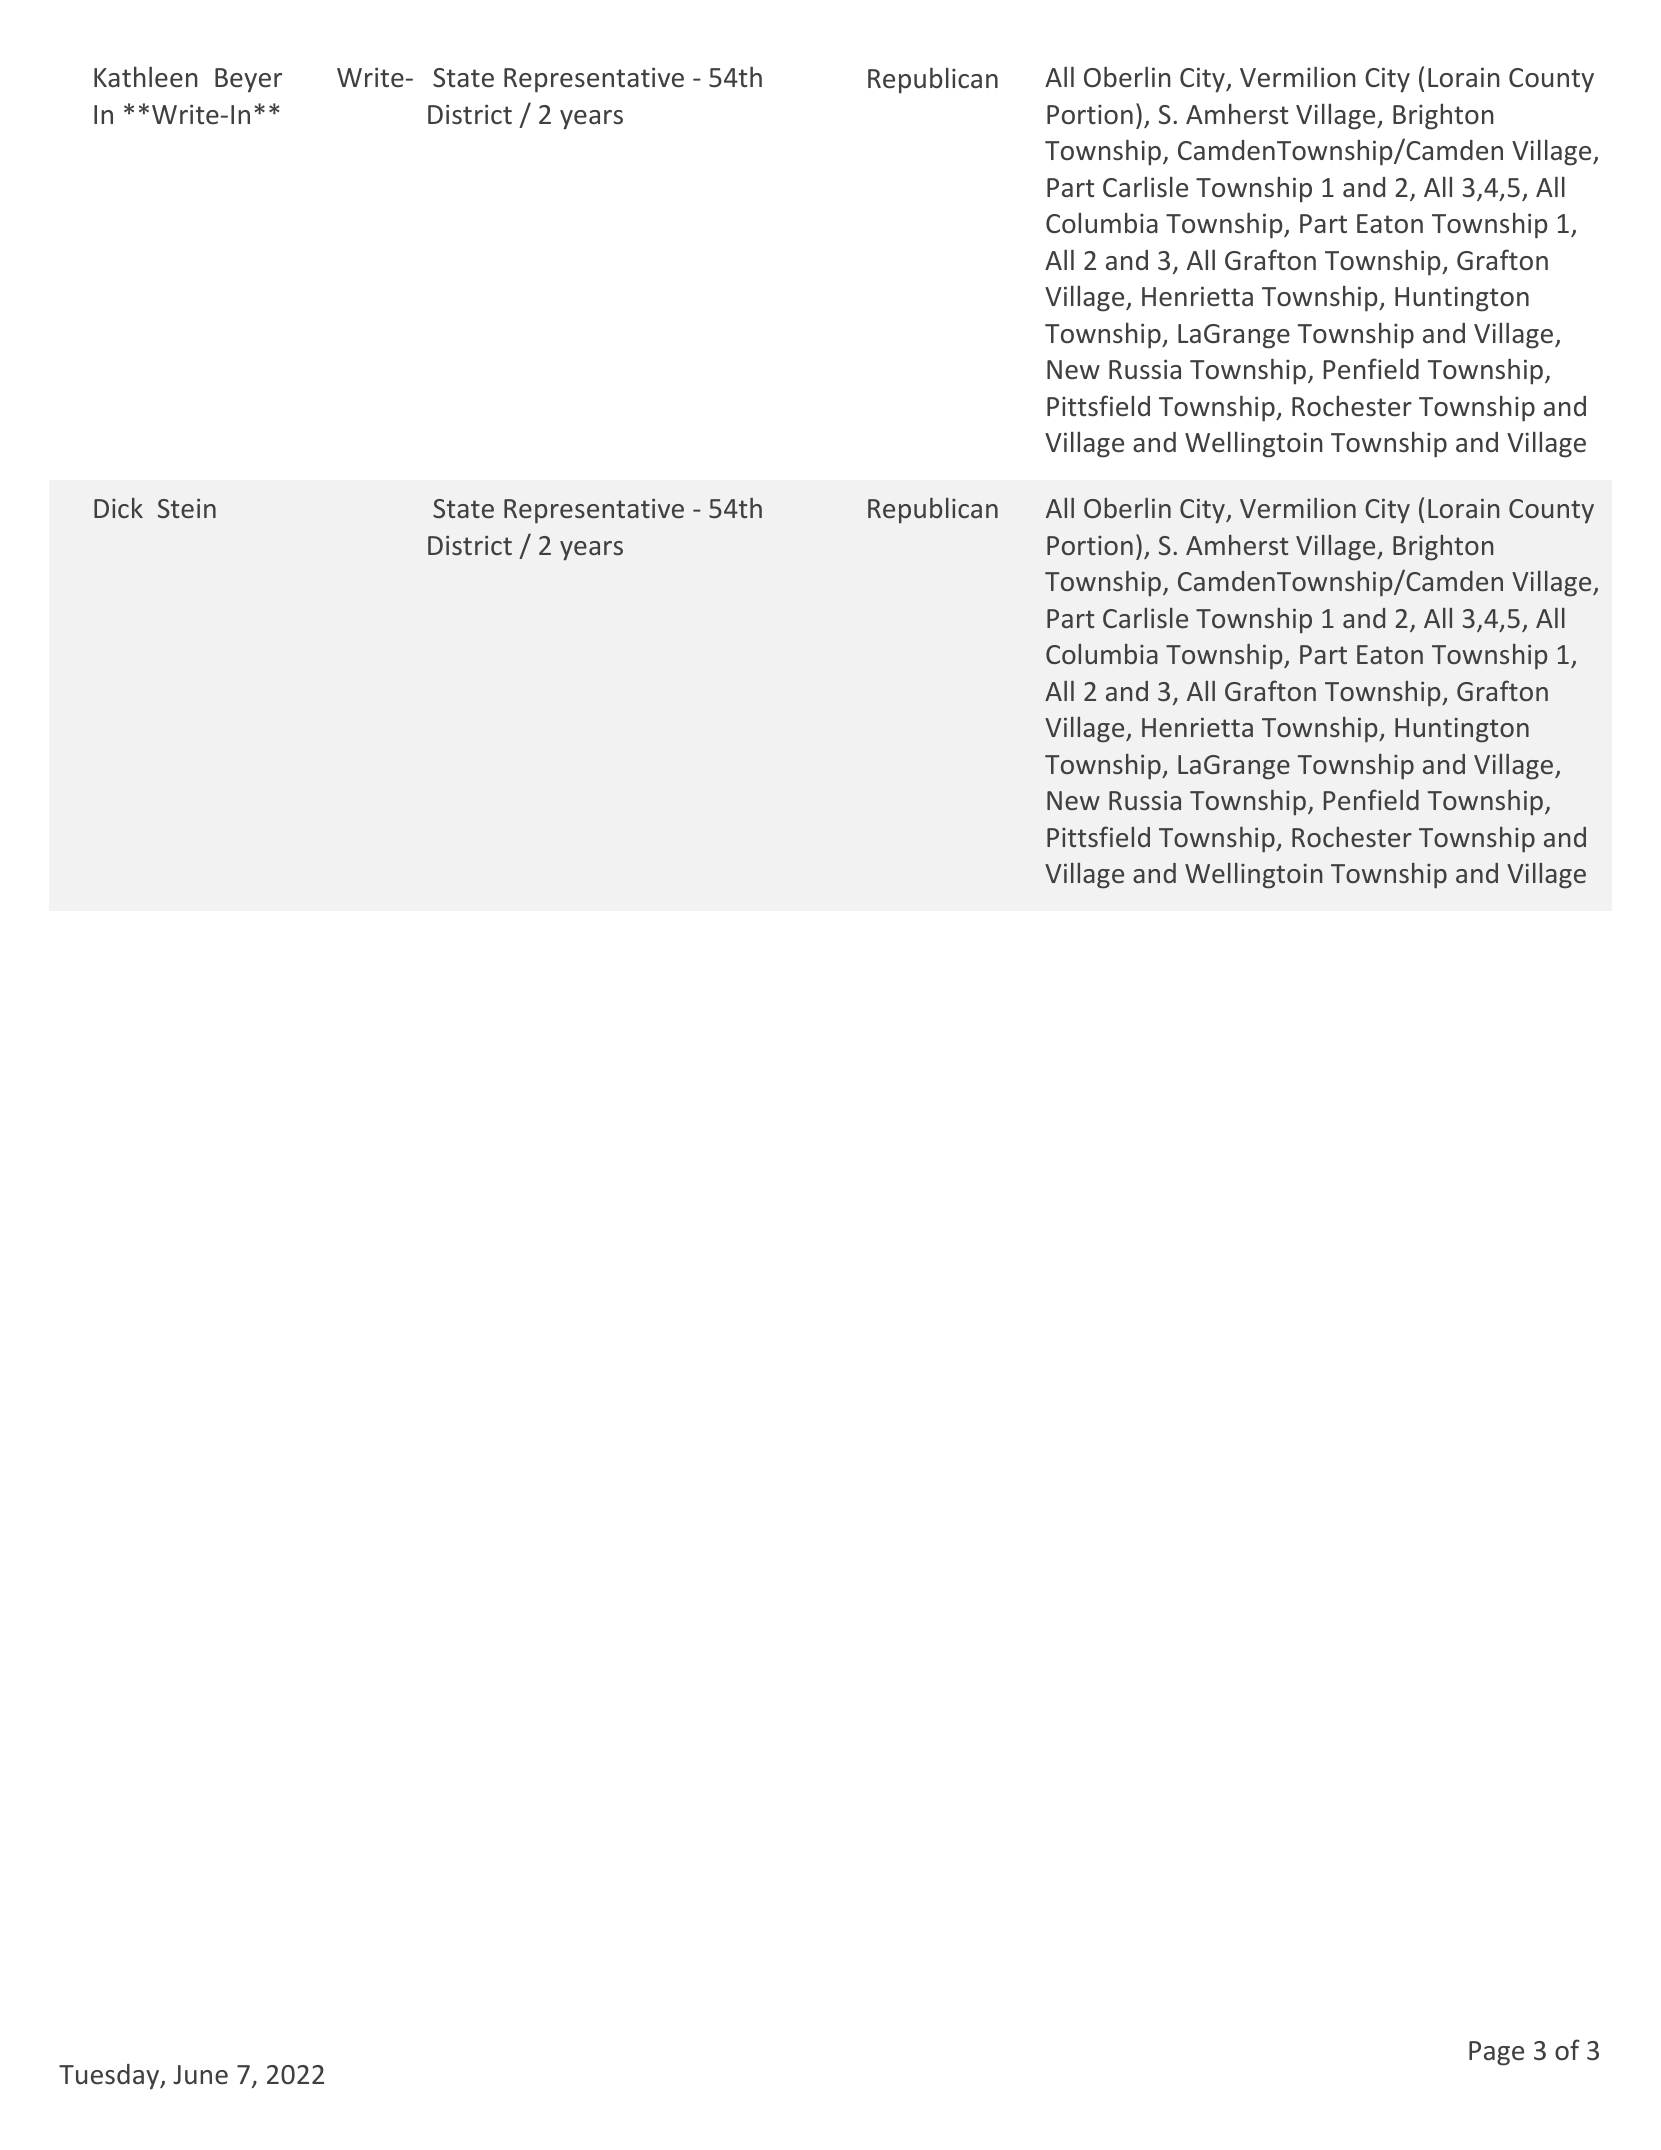 Image resolution: width=1661 pixels, height=2150 pixels. Describe the element at coordinates (200, 2074) in the page. I see `June` at that location.
